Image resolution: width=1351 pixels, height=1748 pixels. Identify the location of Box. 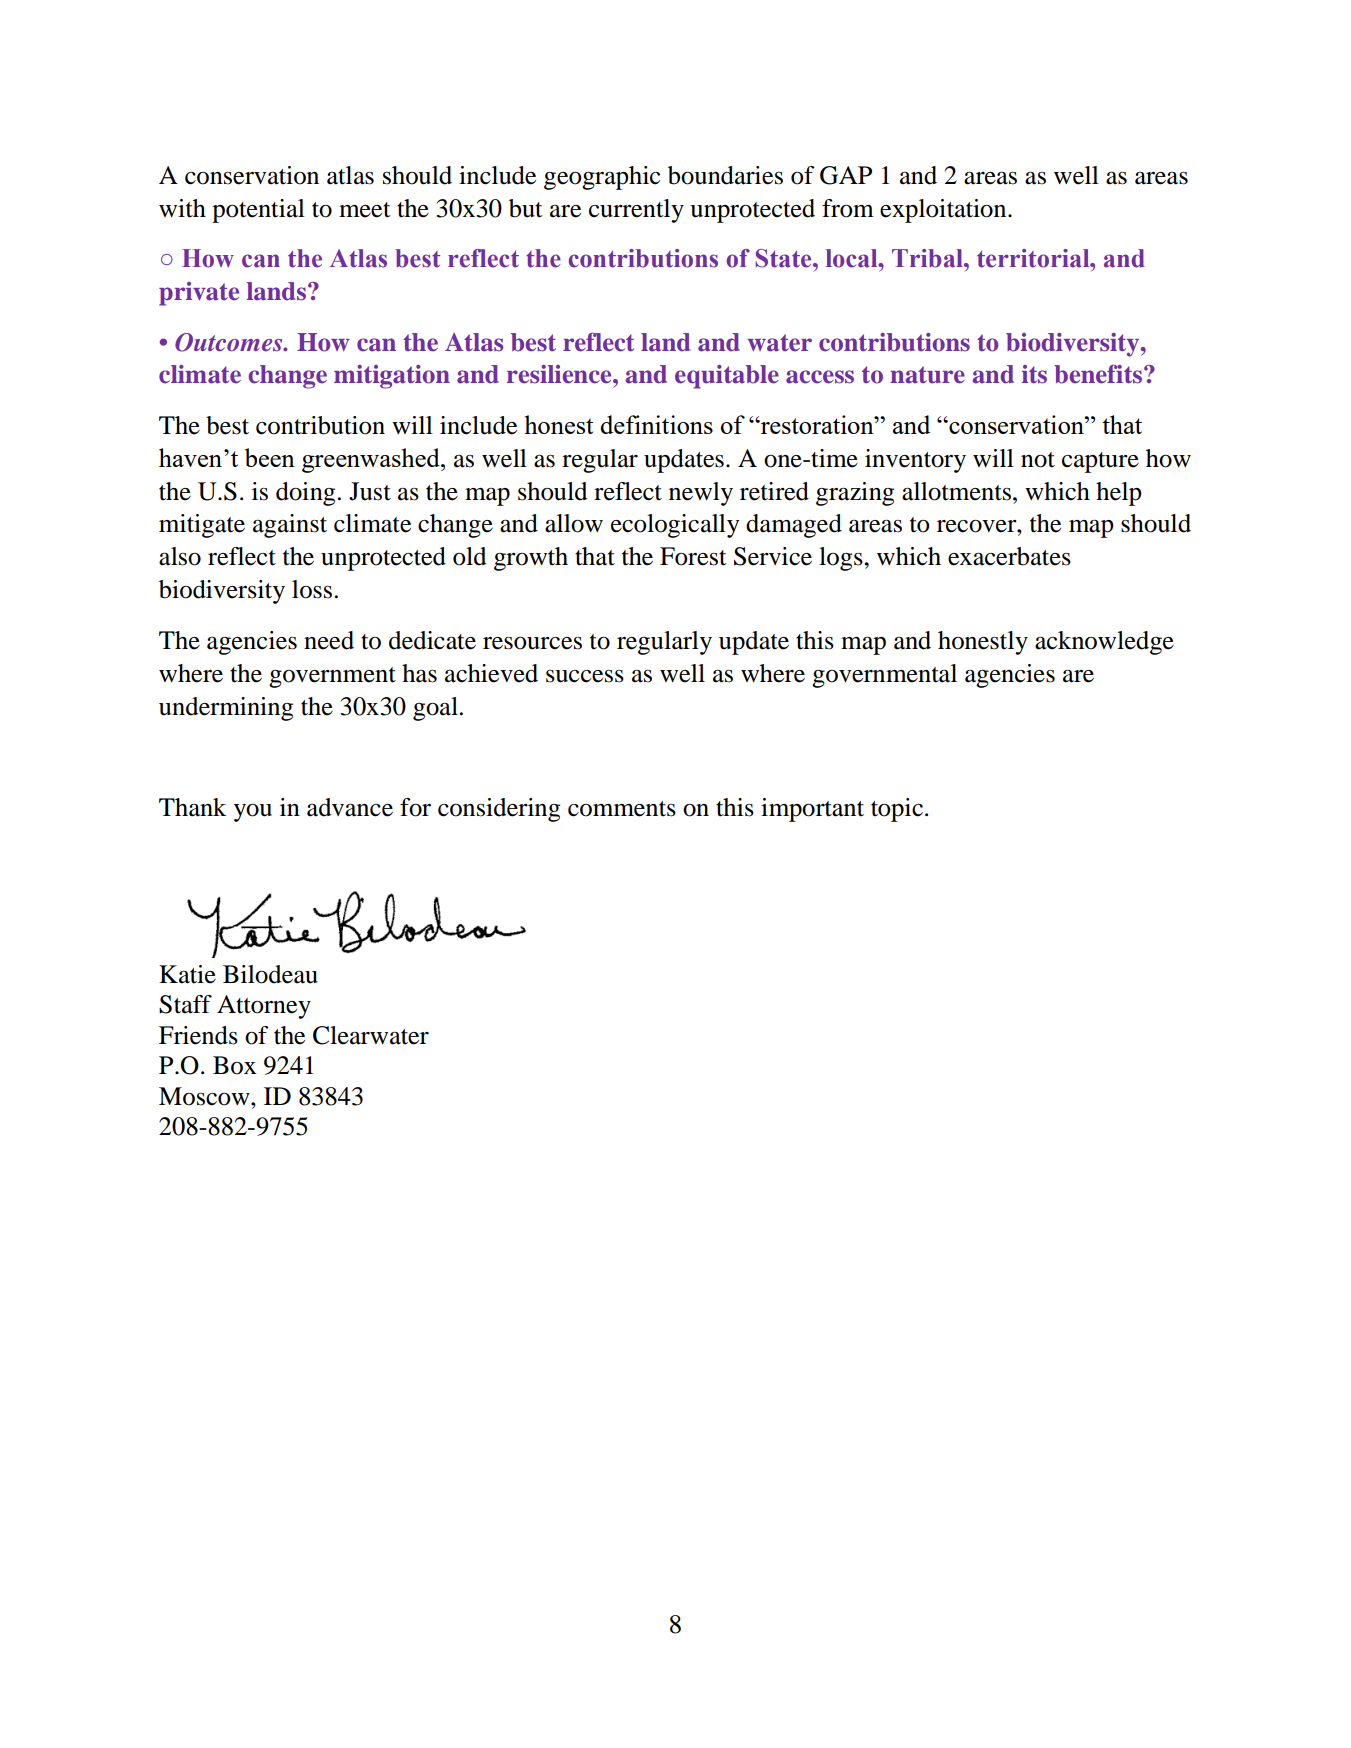
(235, 1065).
